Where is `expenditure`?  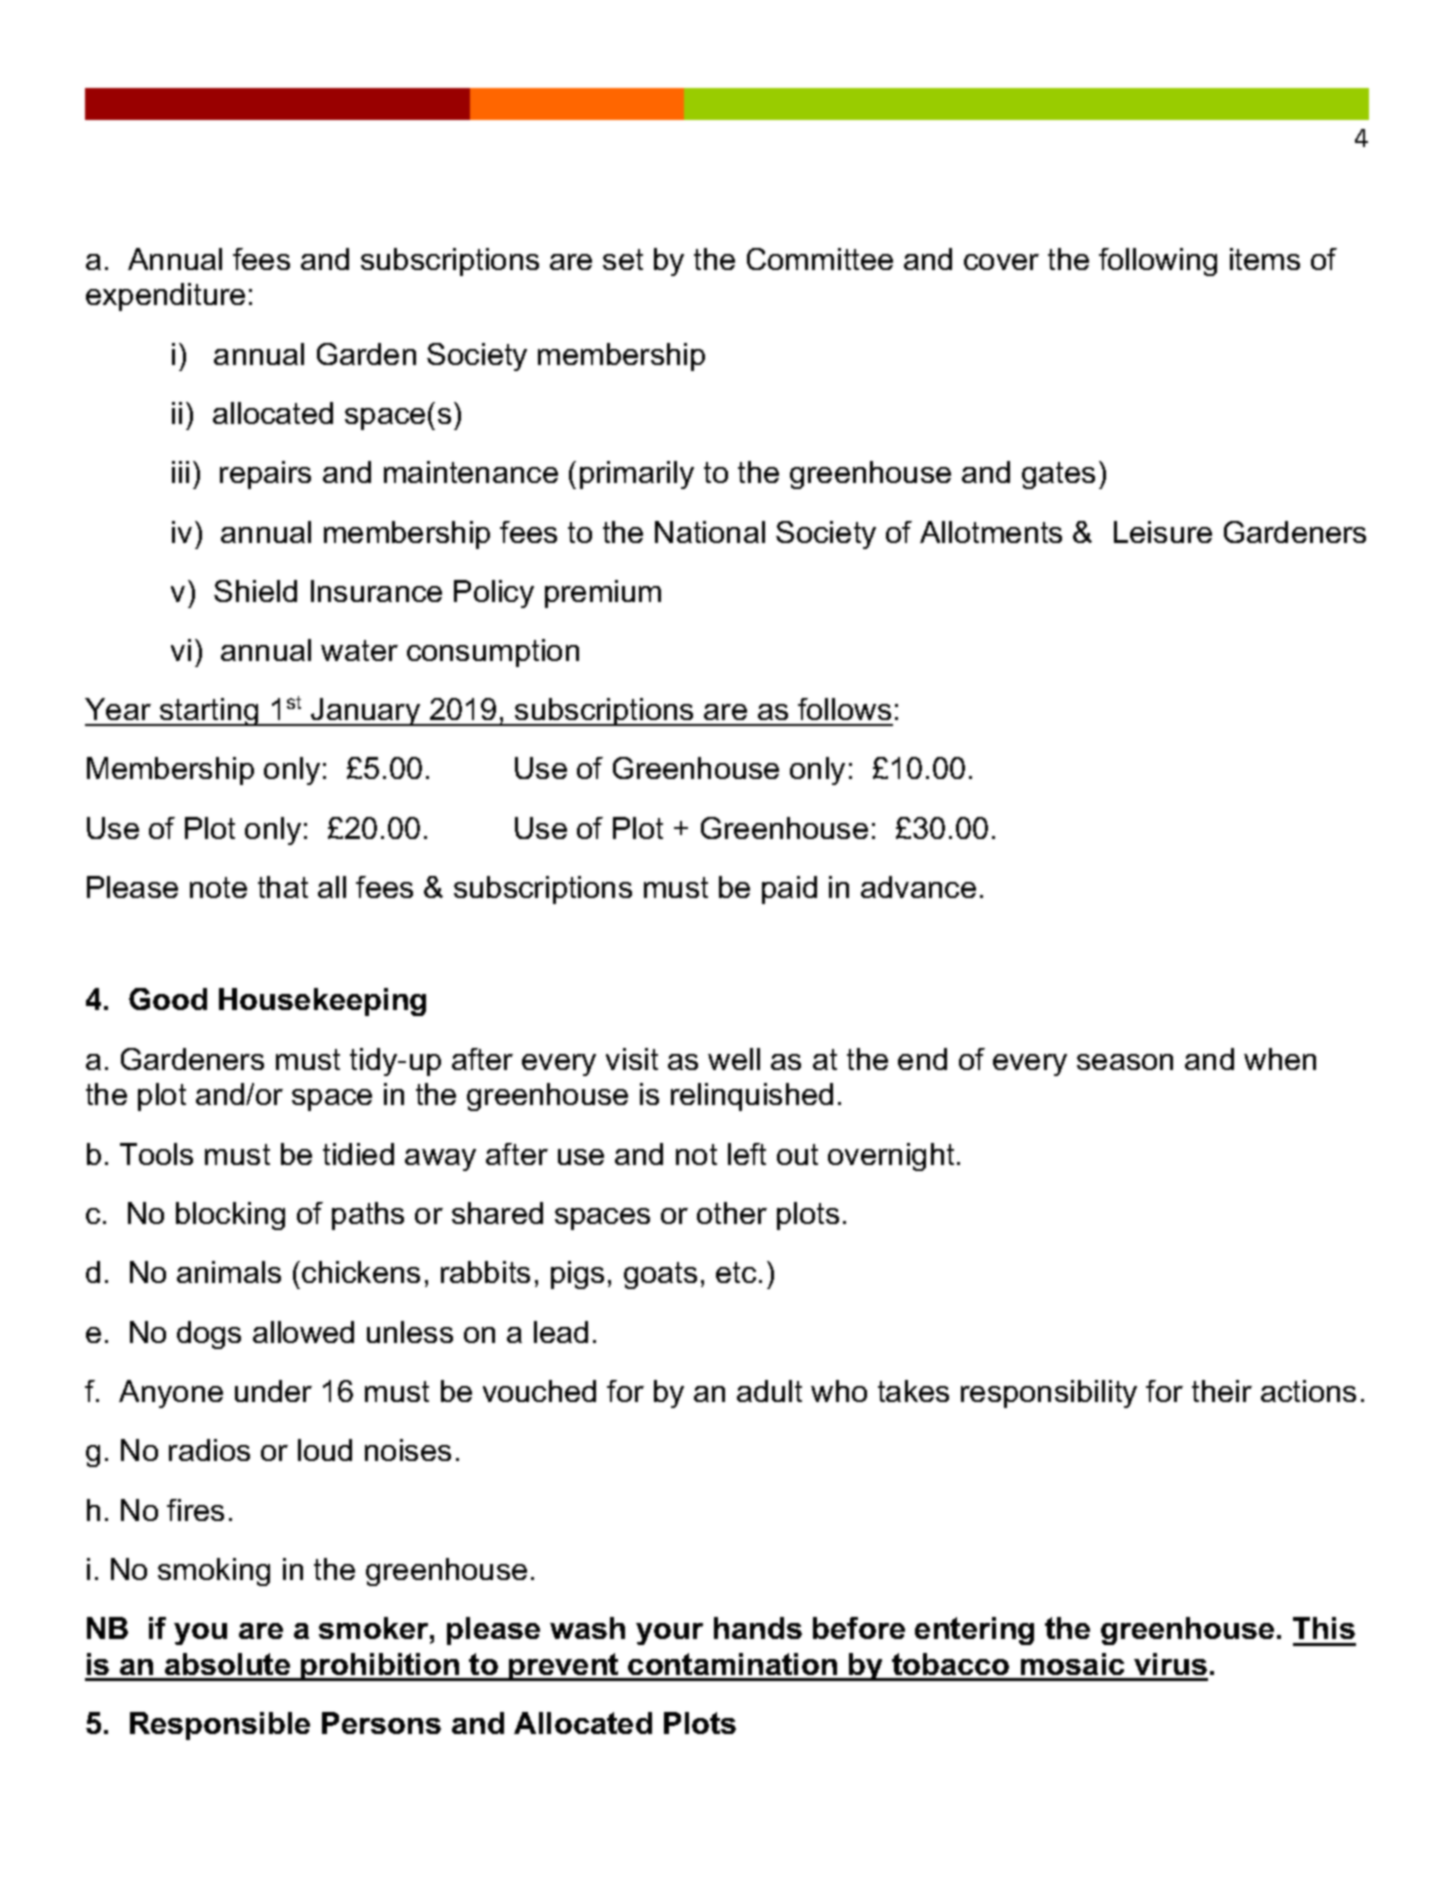 expenditure is located at coordinates (165, 297).
